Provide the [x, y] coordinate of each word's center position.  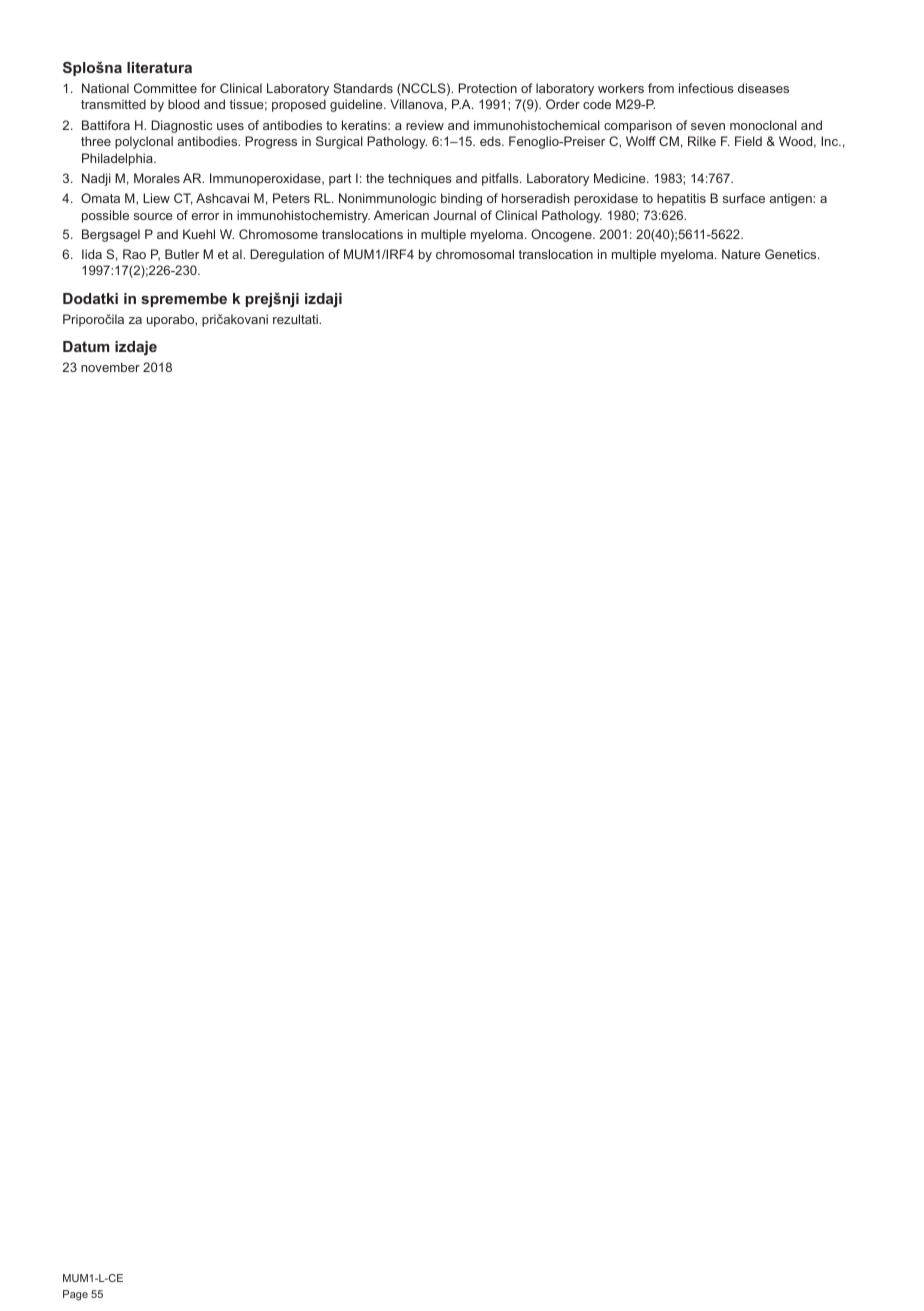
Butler [182, 254]
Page [75, 1295]
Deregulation [287, 255]
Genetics [792, 254]
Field [748, 141]
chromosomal [475, 254]
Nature [741, 254]
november [110, 367]
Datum [86, 346]
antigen [792, 199]
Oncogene [562, 235]
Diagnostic [181, 126]
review [425, 125]
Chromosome [278, 234]
